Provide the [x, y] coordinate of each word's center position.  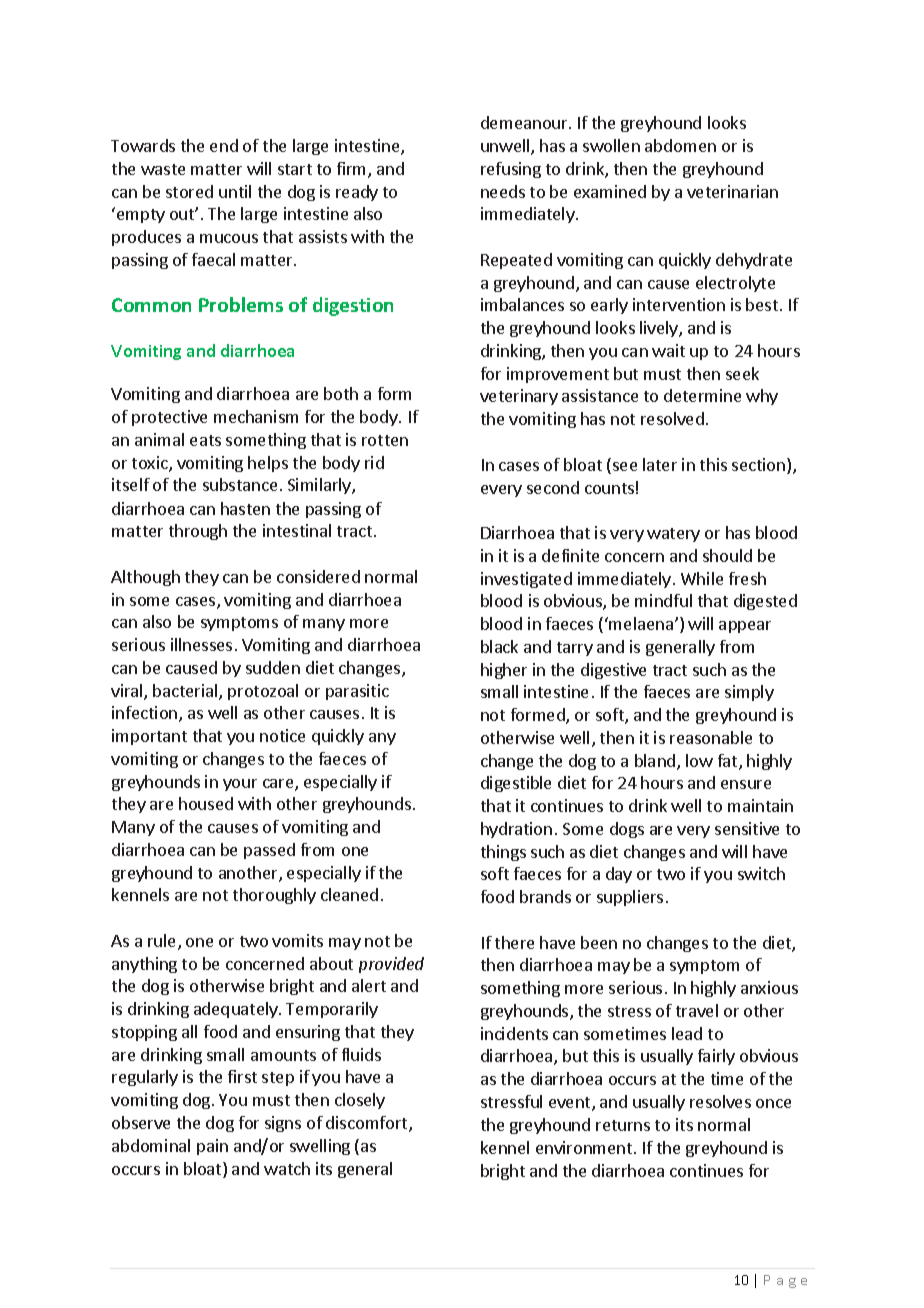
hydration [516, 830]
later [660, 464]
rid [374, 462]
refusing [511, 170]
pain [212, 1147]
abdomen [680, 145]
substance [240, 484]
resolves [720, 1101]
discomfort [368, 1124]
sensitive [747, 828]
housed [206, 803]
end [224, 145]
